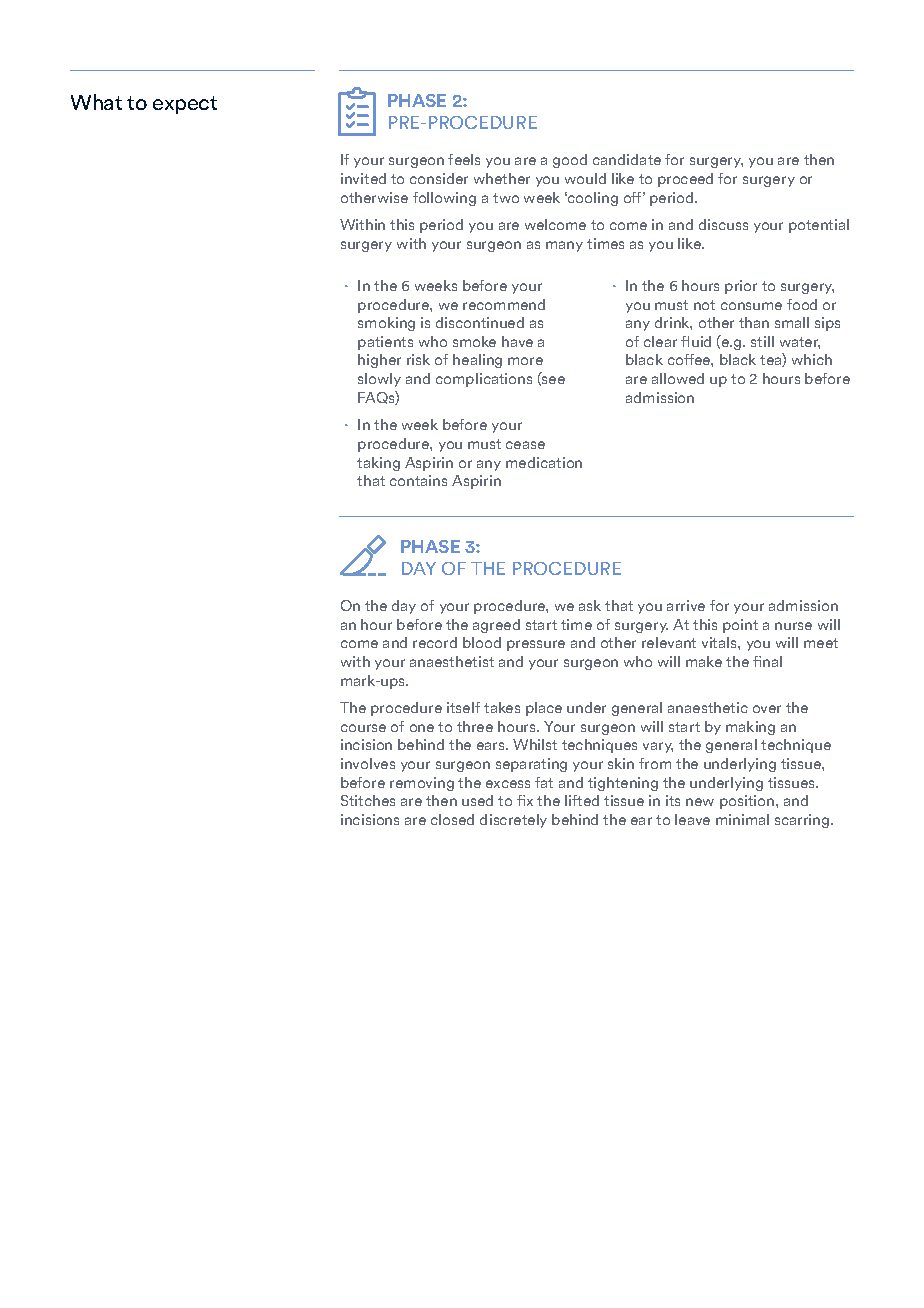 The image size is (924, 1308). I want to click on used, so click(477, 800).
